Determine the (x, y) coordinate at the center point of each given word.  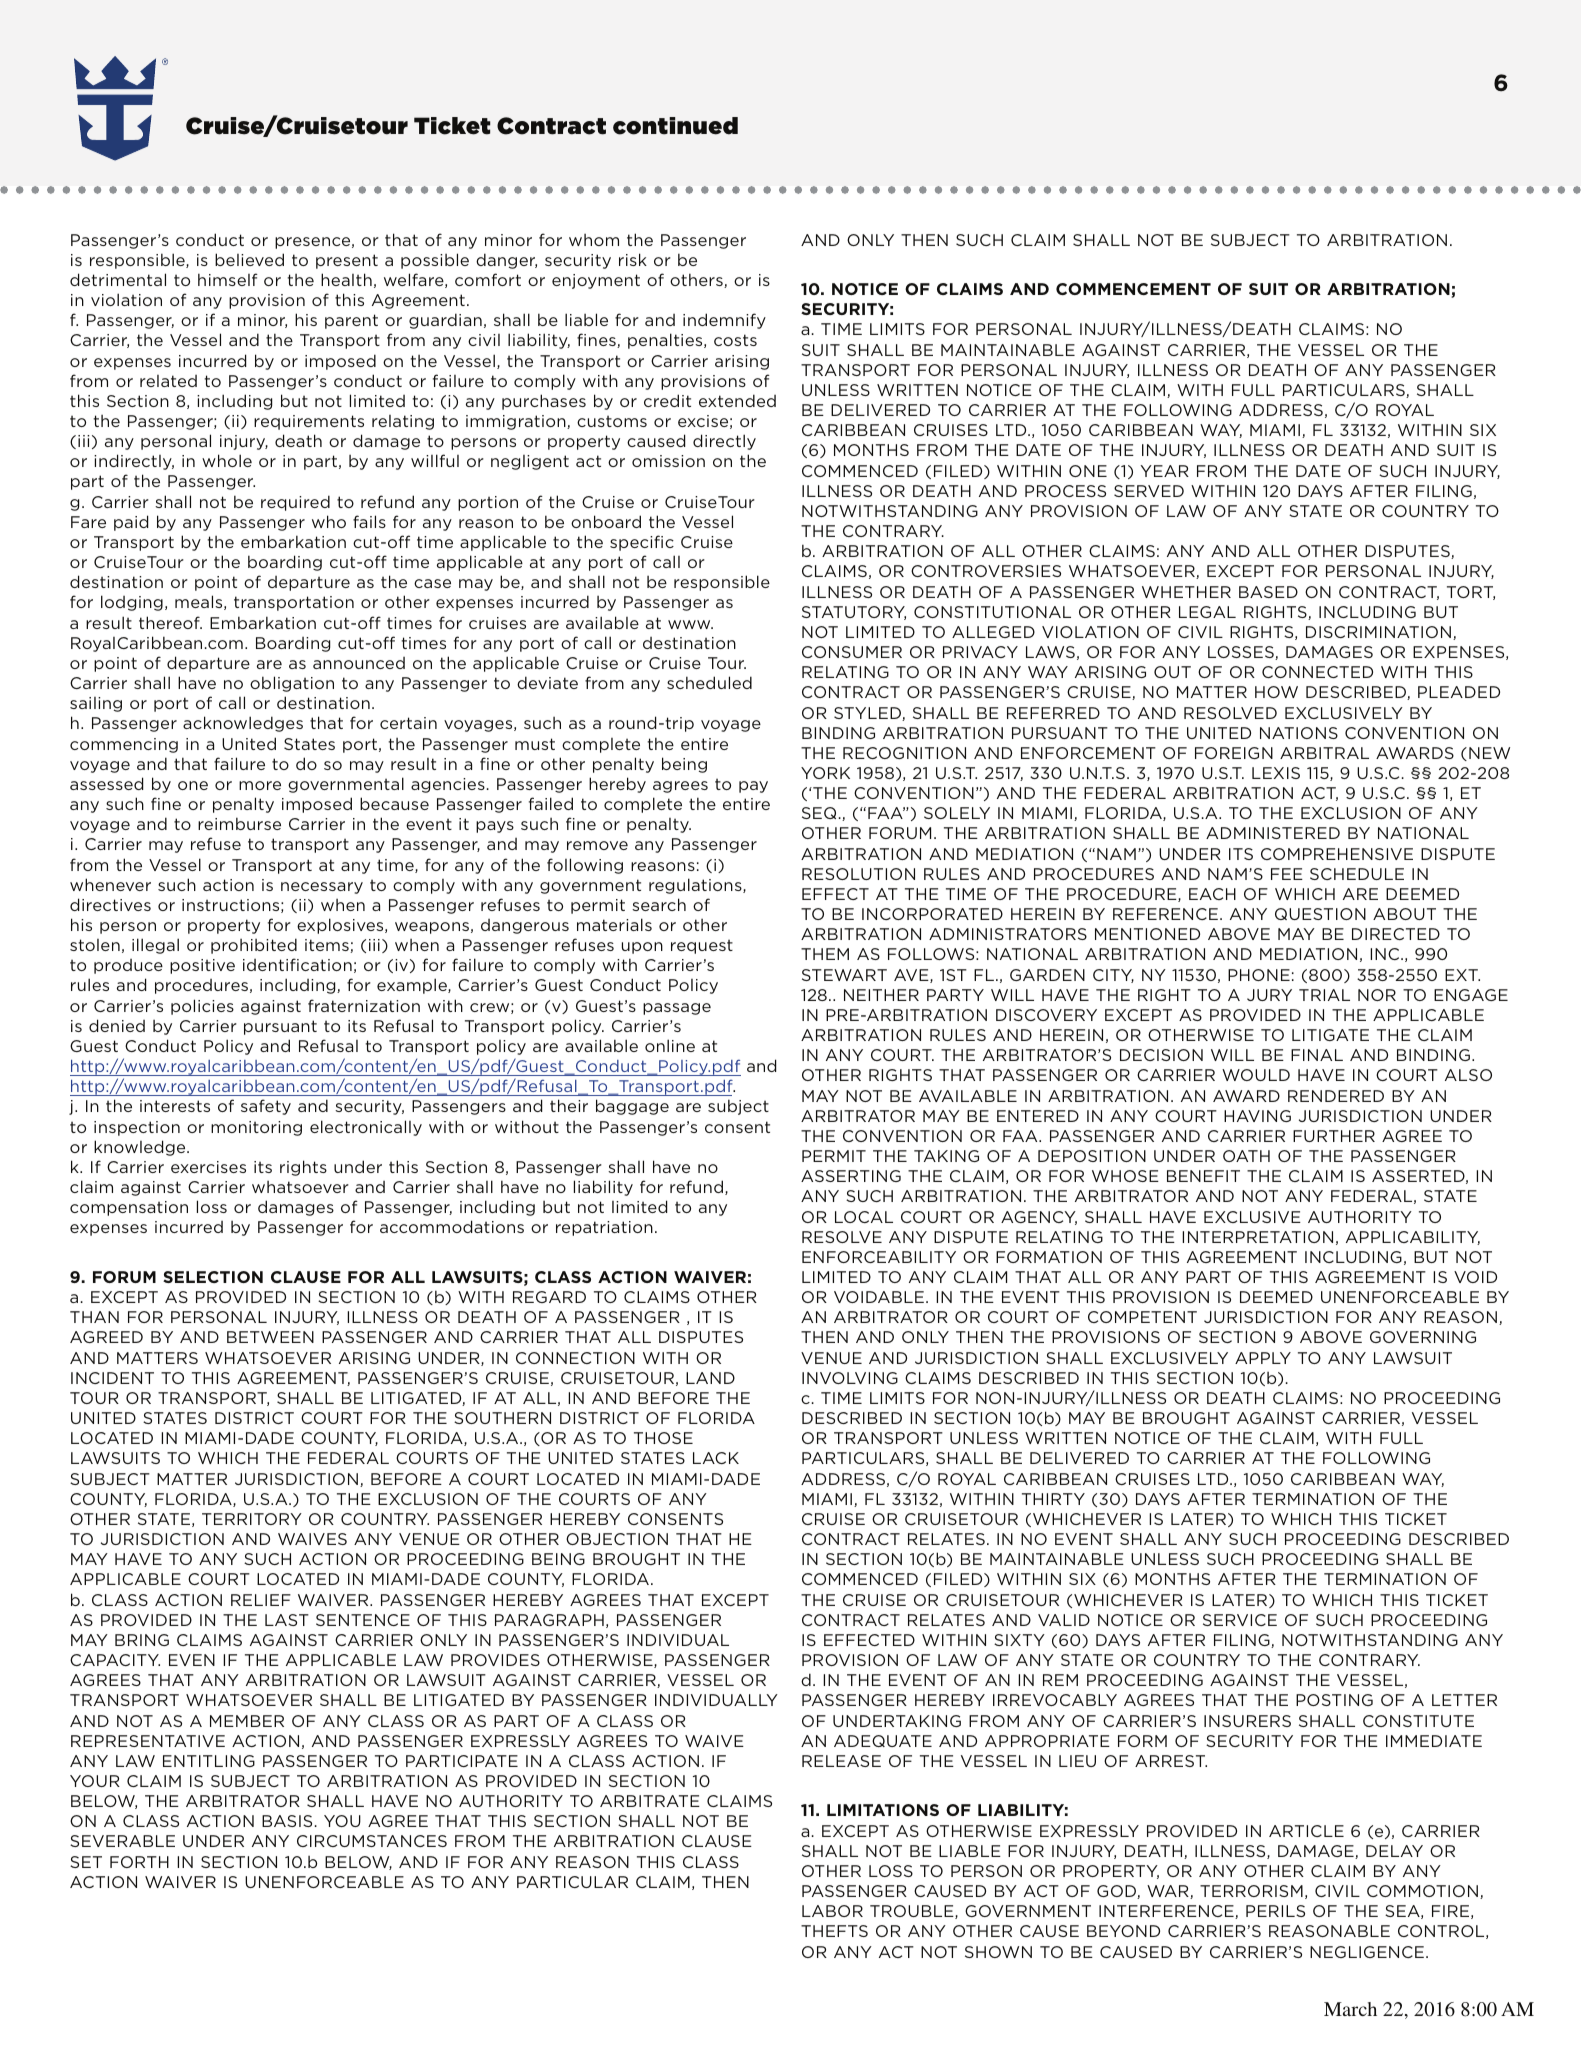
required (295, 503)
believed (249, 259)
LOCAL (864, 1217)
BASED (1268, 592)
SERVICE (1240, 1620)
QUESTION (1320, 914)
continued (675, 126)
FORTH (139, 1862)
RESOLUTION (858, 874)
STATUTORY (854, 613)
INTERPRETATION (1257, 1237)
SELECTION (213, 1277)
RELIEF (261, 1600)
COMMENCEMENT (1133, 289)
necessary (322, 888)
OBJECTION (617, 1539)
